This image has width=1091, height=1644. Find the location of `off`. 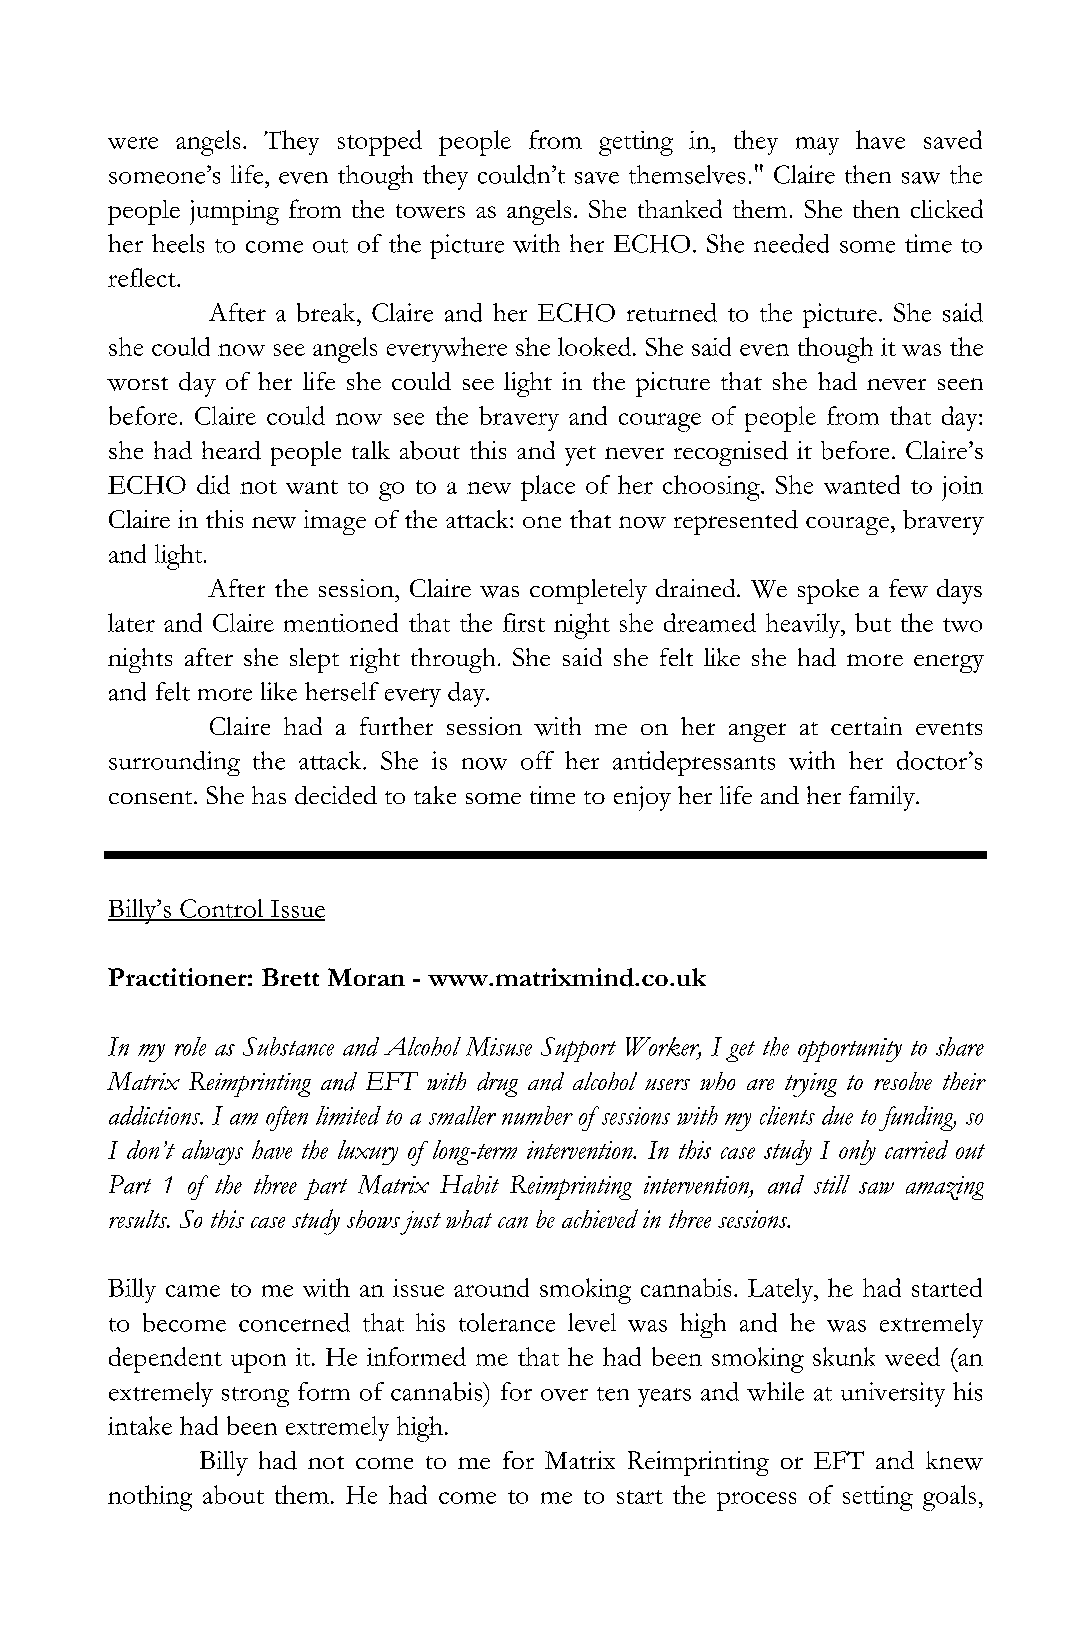

off is located at coordinates (537, 760).
